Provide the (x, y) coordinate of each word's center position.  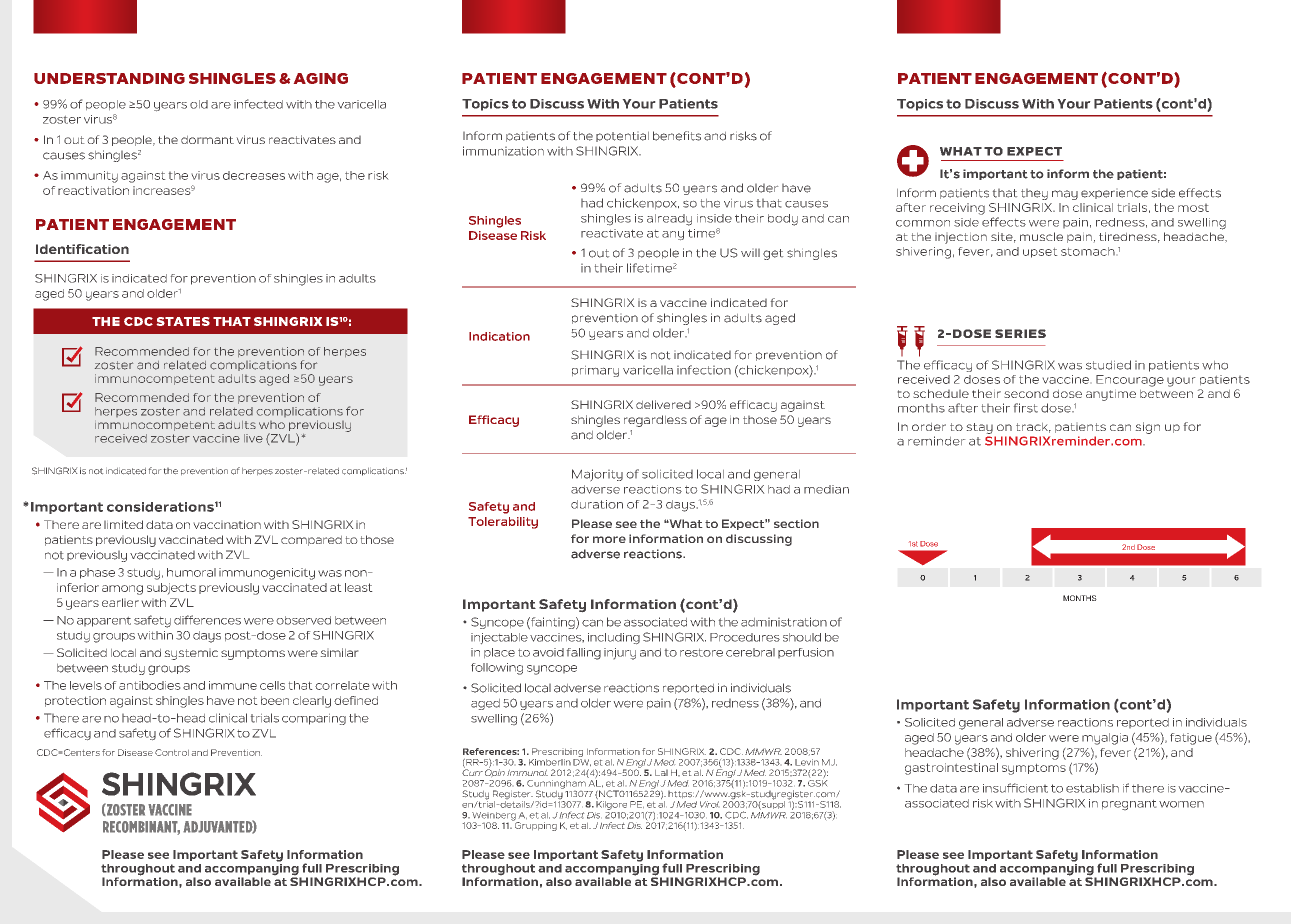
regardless (655, 421)
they (1034, 194)
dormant (207, 140)
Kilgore (611, 805)
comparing (314, 719)
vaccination (227, 524)
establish (1092, 788)
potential (622, 137)
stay (980, 428)
